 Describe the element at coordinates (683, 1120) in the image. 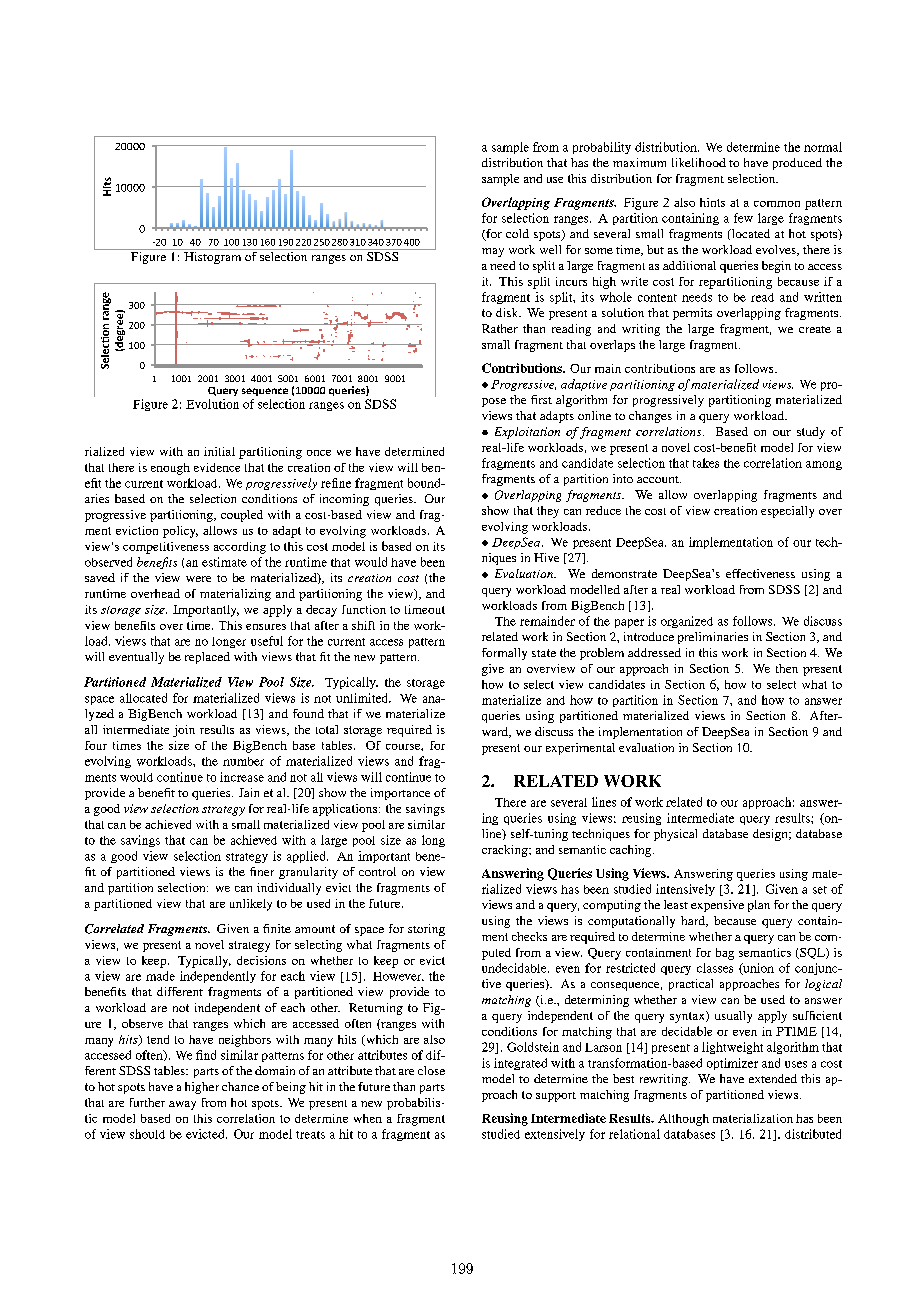

I see `Although` at that location.
